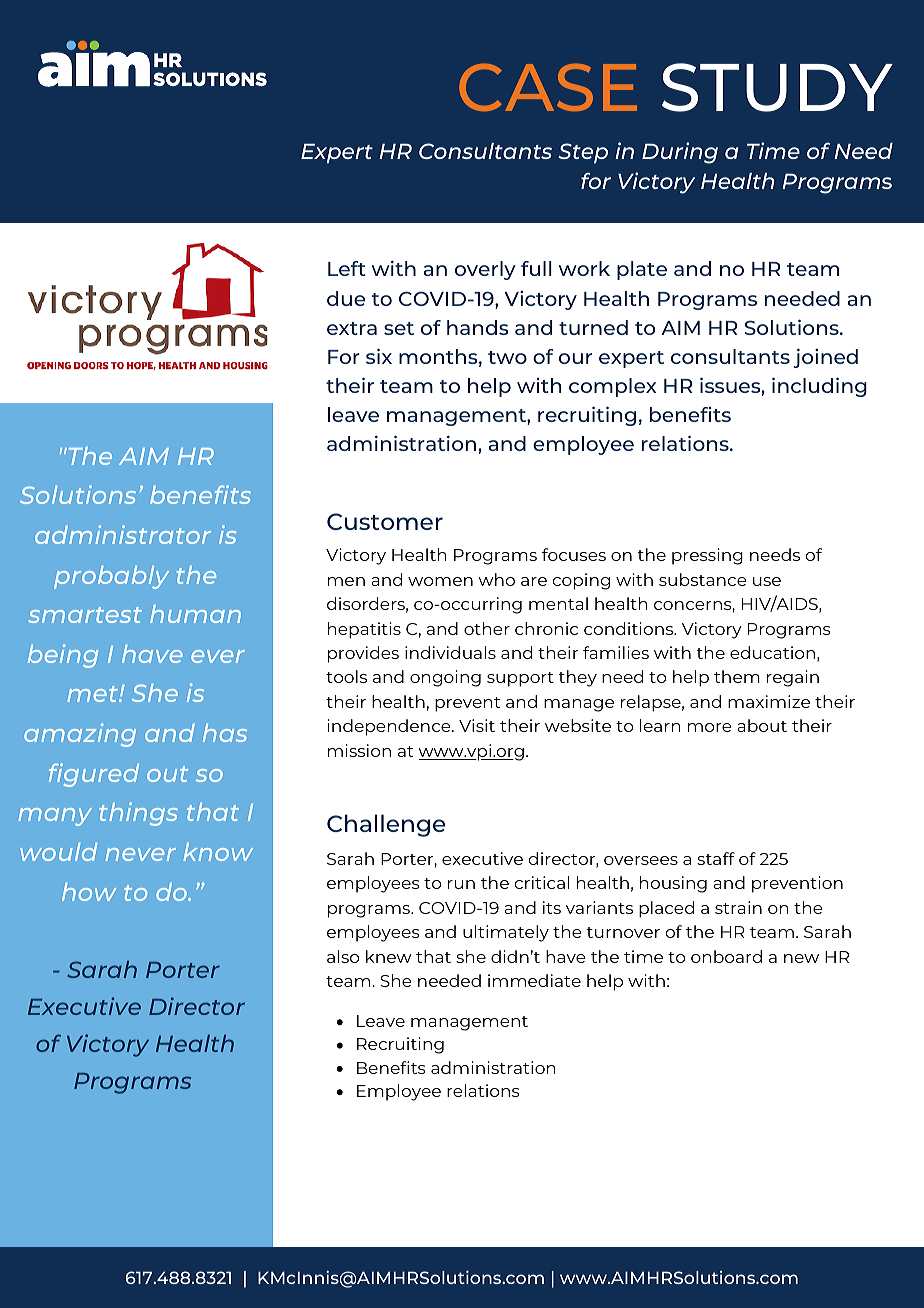 This image has height=1308, width=924. Describe the element at coordinates (710, 727) in the image. I see `more` at that location.
